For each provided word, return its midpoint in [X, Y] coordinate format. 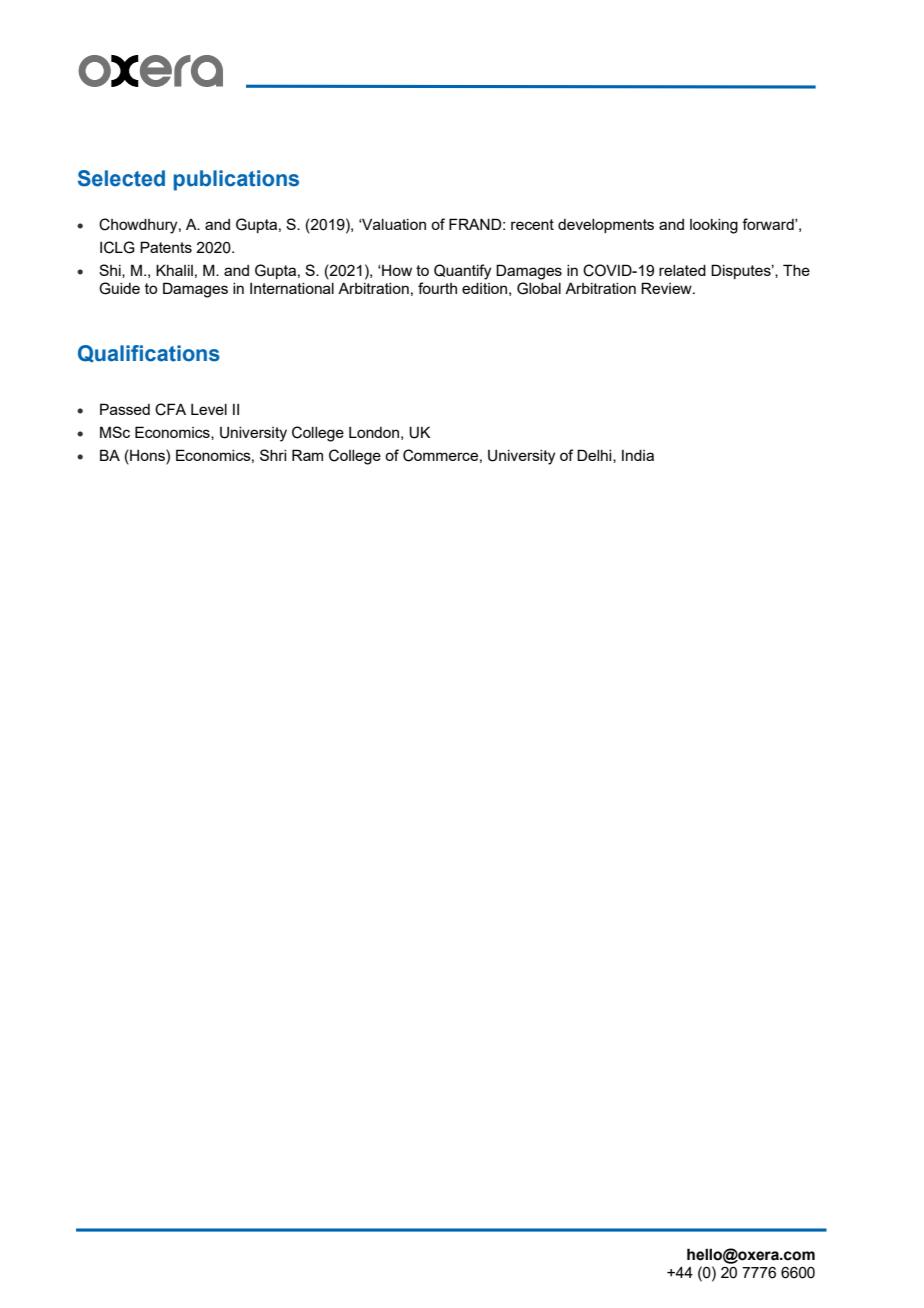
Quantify [462, 272]
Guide [119, 288]
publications [236, 180]
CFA [170, 409]
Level [209, 409]
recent [532, 224]
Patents [166, 247]
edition [484, 288]
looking [714, 226]
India [638, 455]
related [682, 270]
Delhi [595, 456]
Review [667, 288]
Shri [273, 455]
